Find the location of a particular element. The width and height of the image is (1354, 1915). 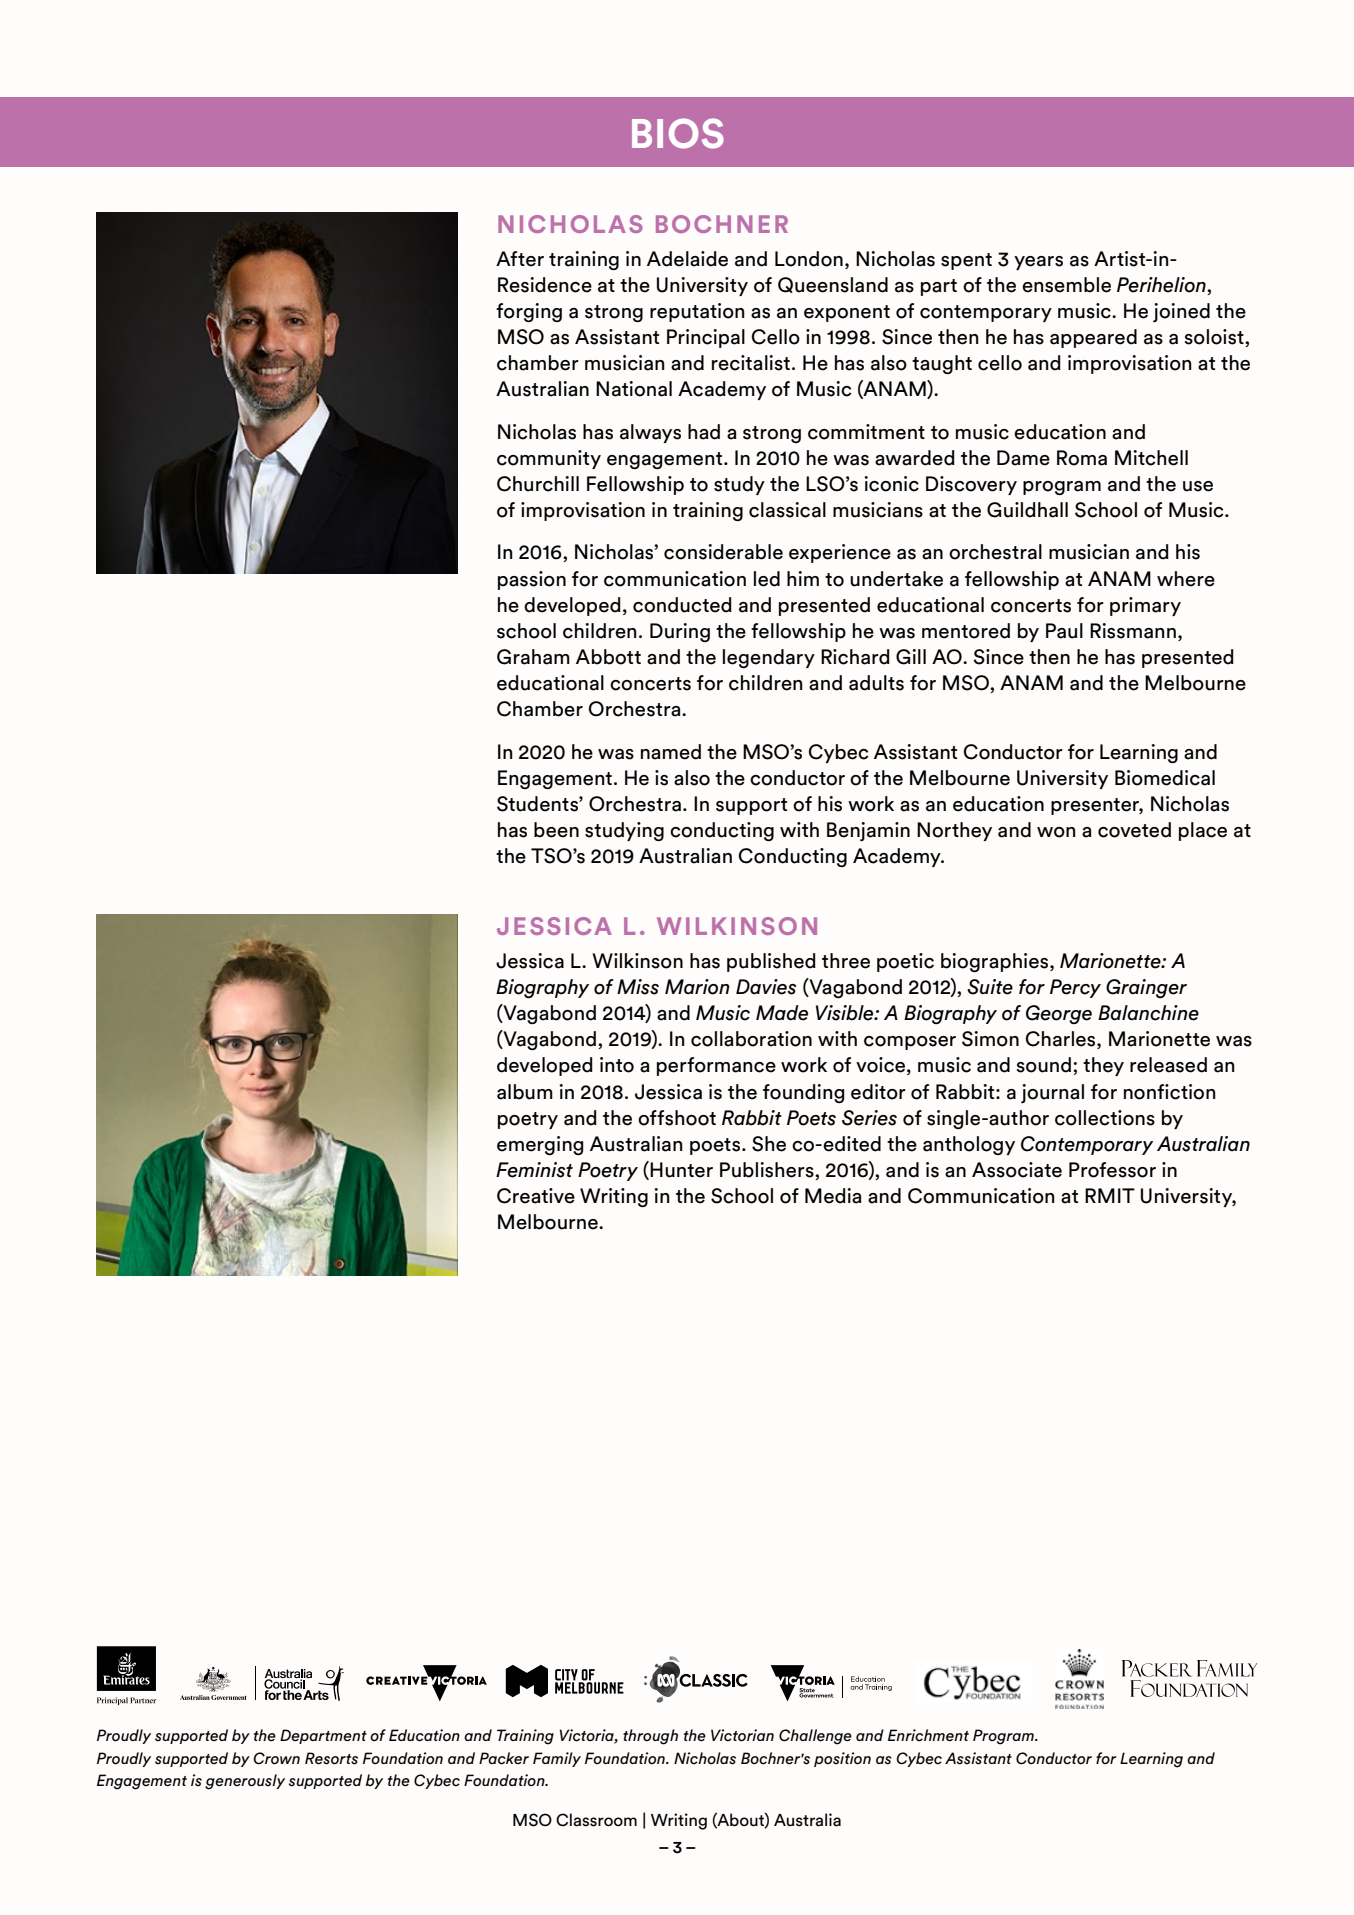

Davies is located at coordinates (766, 987).
